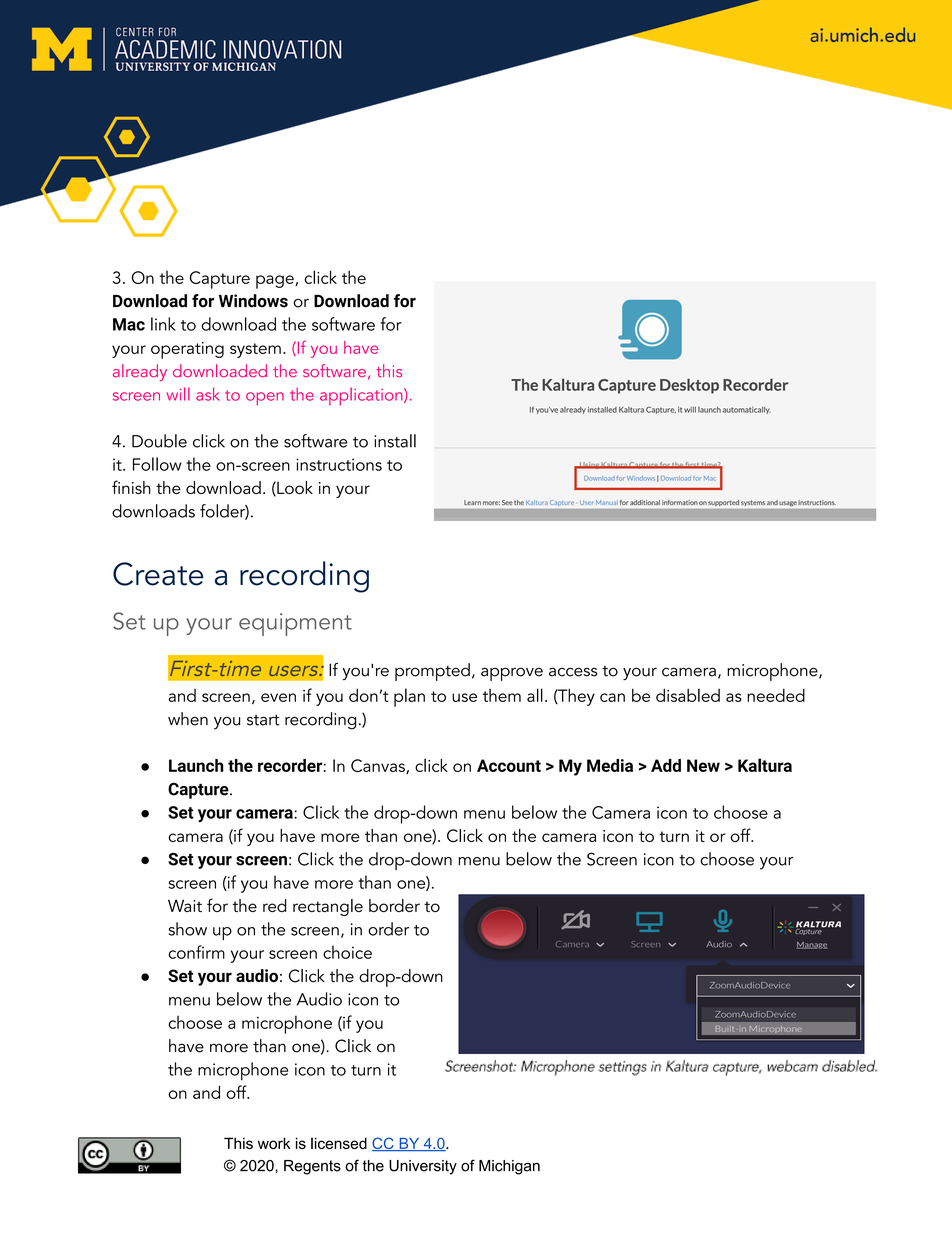  I want to click on plan, so click(409, 697).
